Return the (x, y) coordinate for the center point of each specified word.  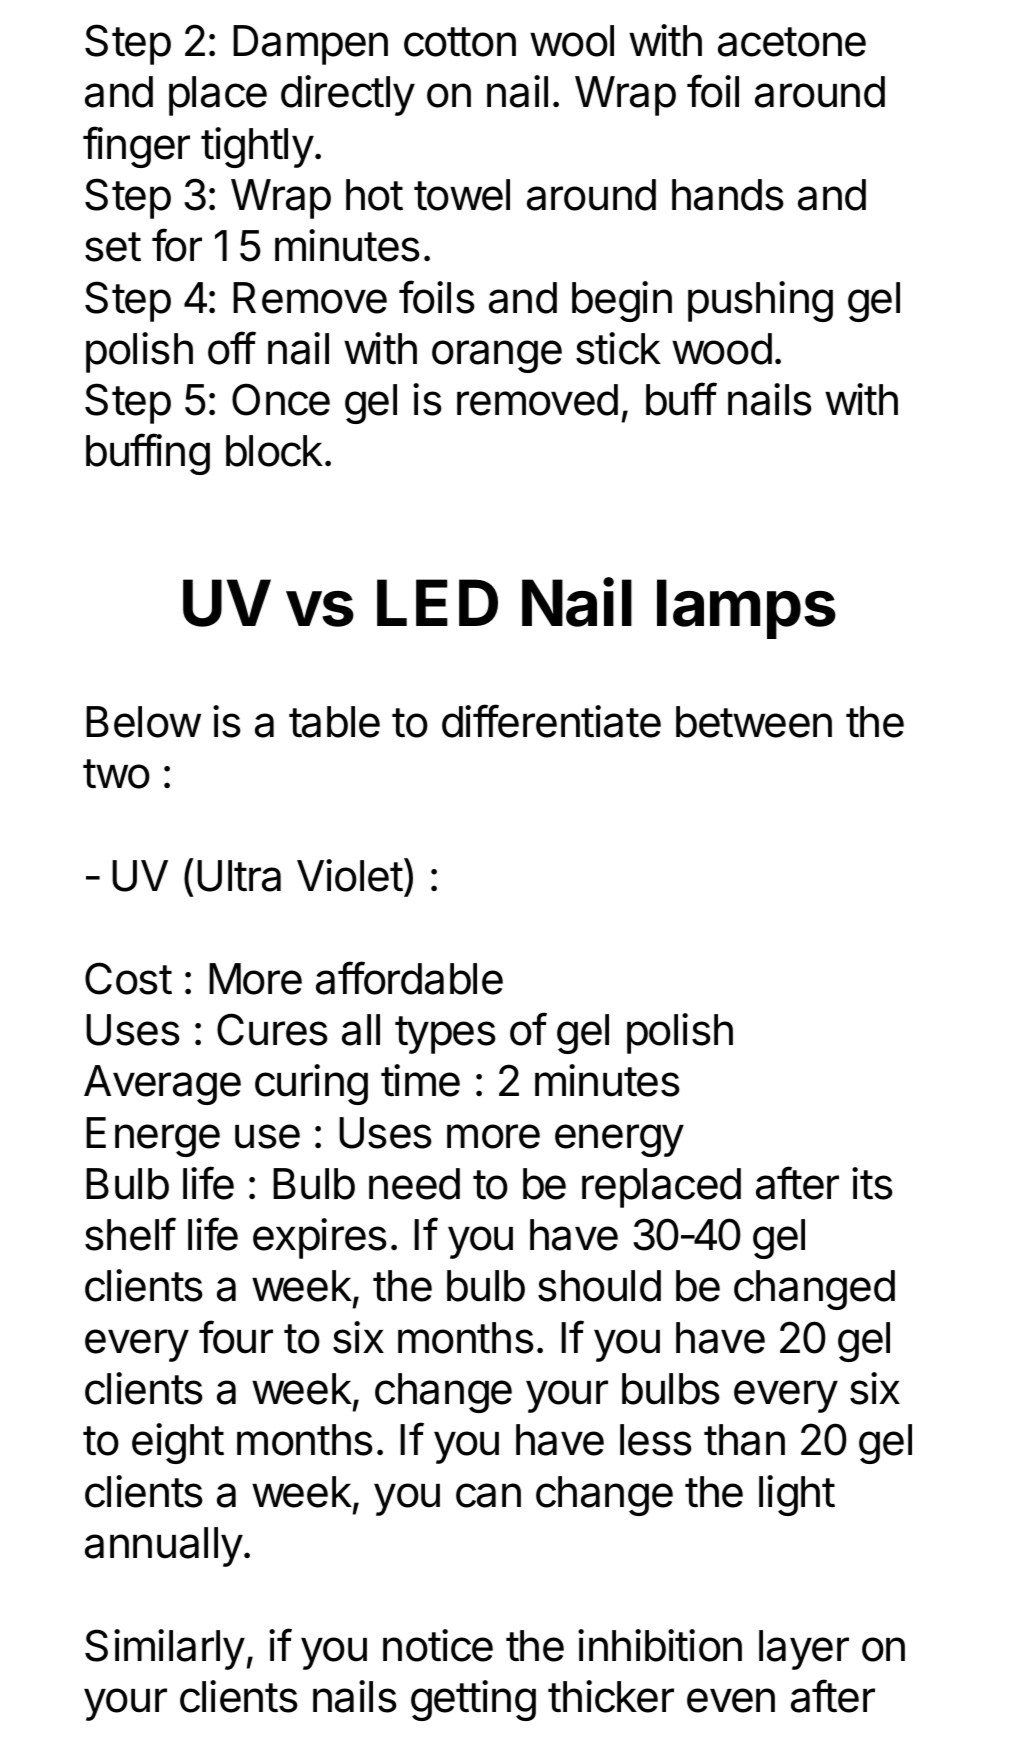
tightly (257, 147)
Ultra (239, 876)
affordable (409, 978)
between (754, 722)
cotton (460, 42)
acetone (792, 42)
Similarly (165, 1649)
